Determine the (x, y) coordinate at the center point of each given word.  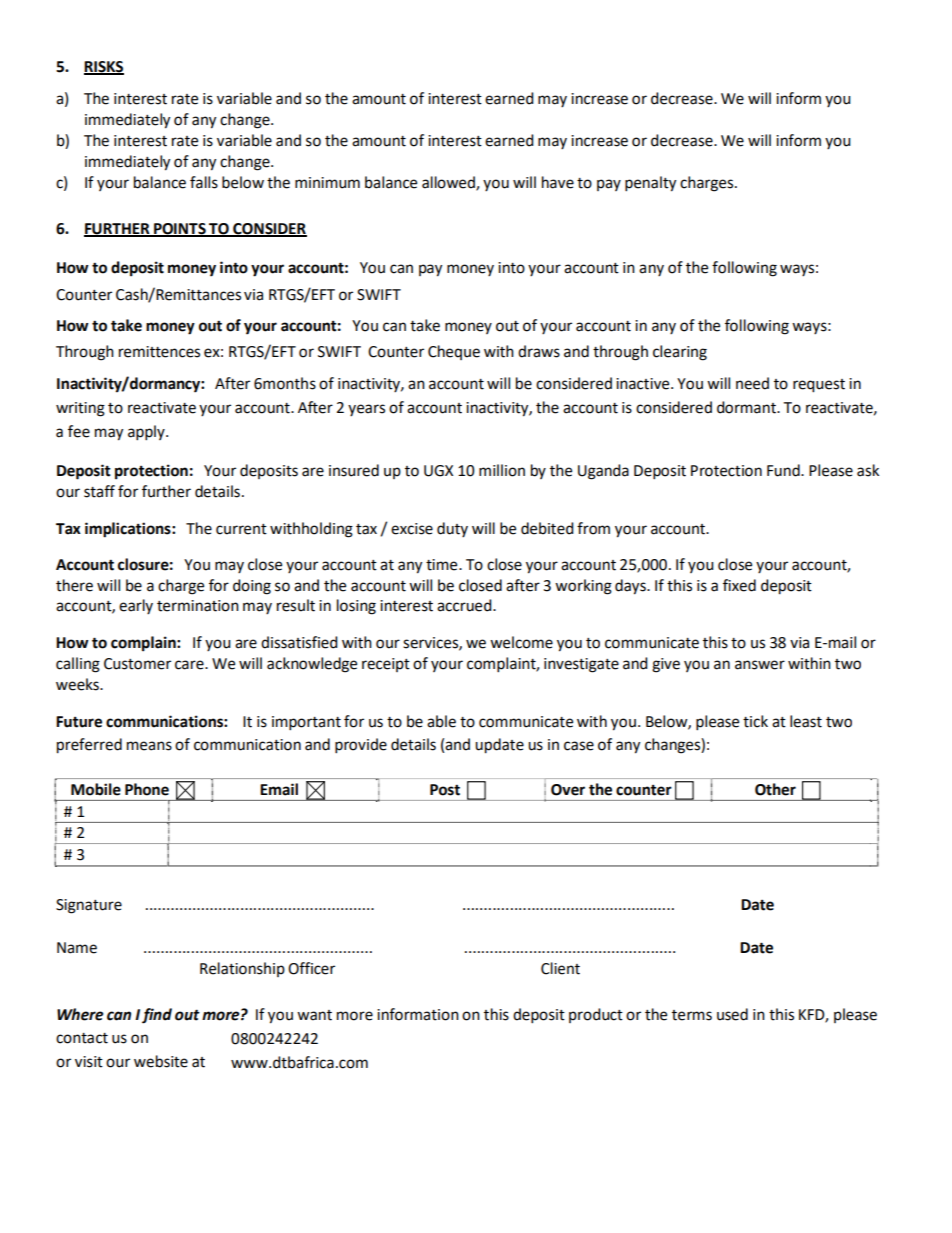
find (157, 1016)
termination (198, 606)
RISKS (104, 68)
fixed (739, 585)
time (443, 565)
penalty (650, 184)
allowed (449, 183)
